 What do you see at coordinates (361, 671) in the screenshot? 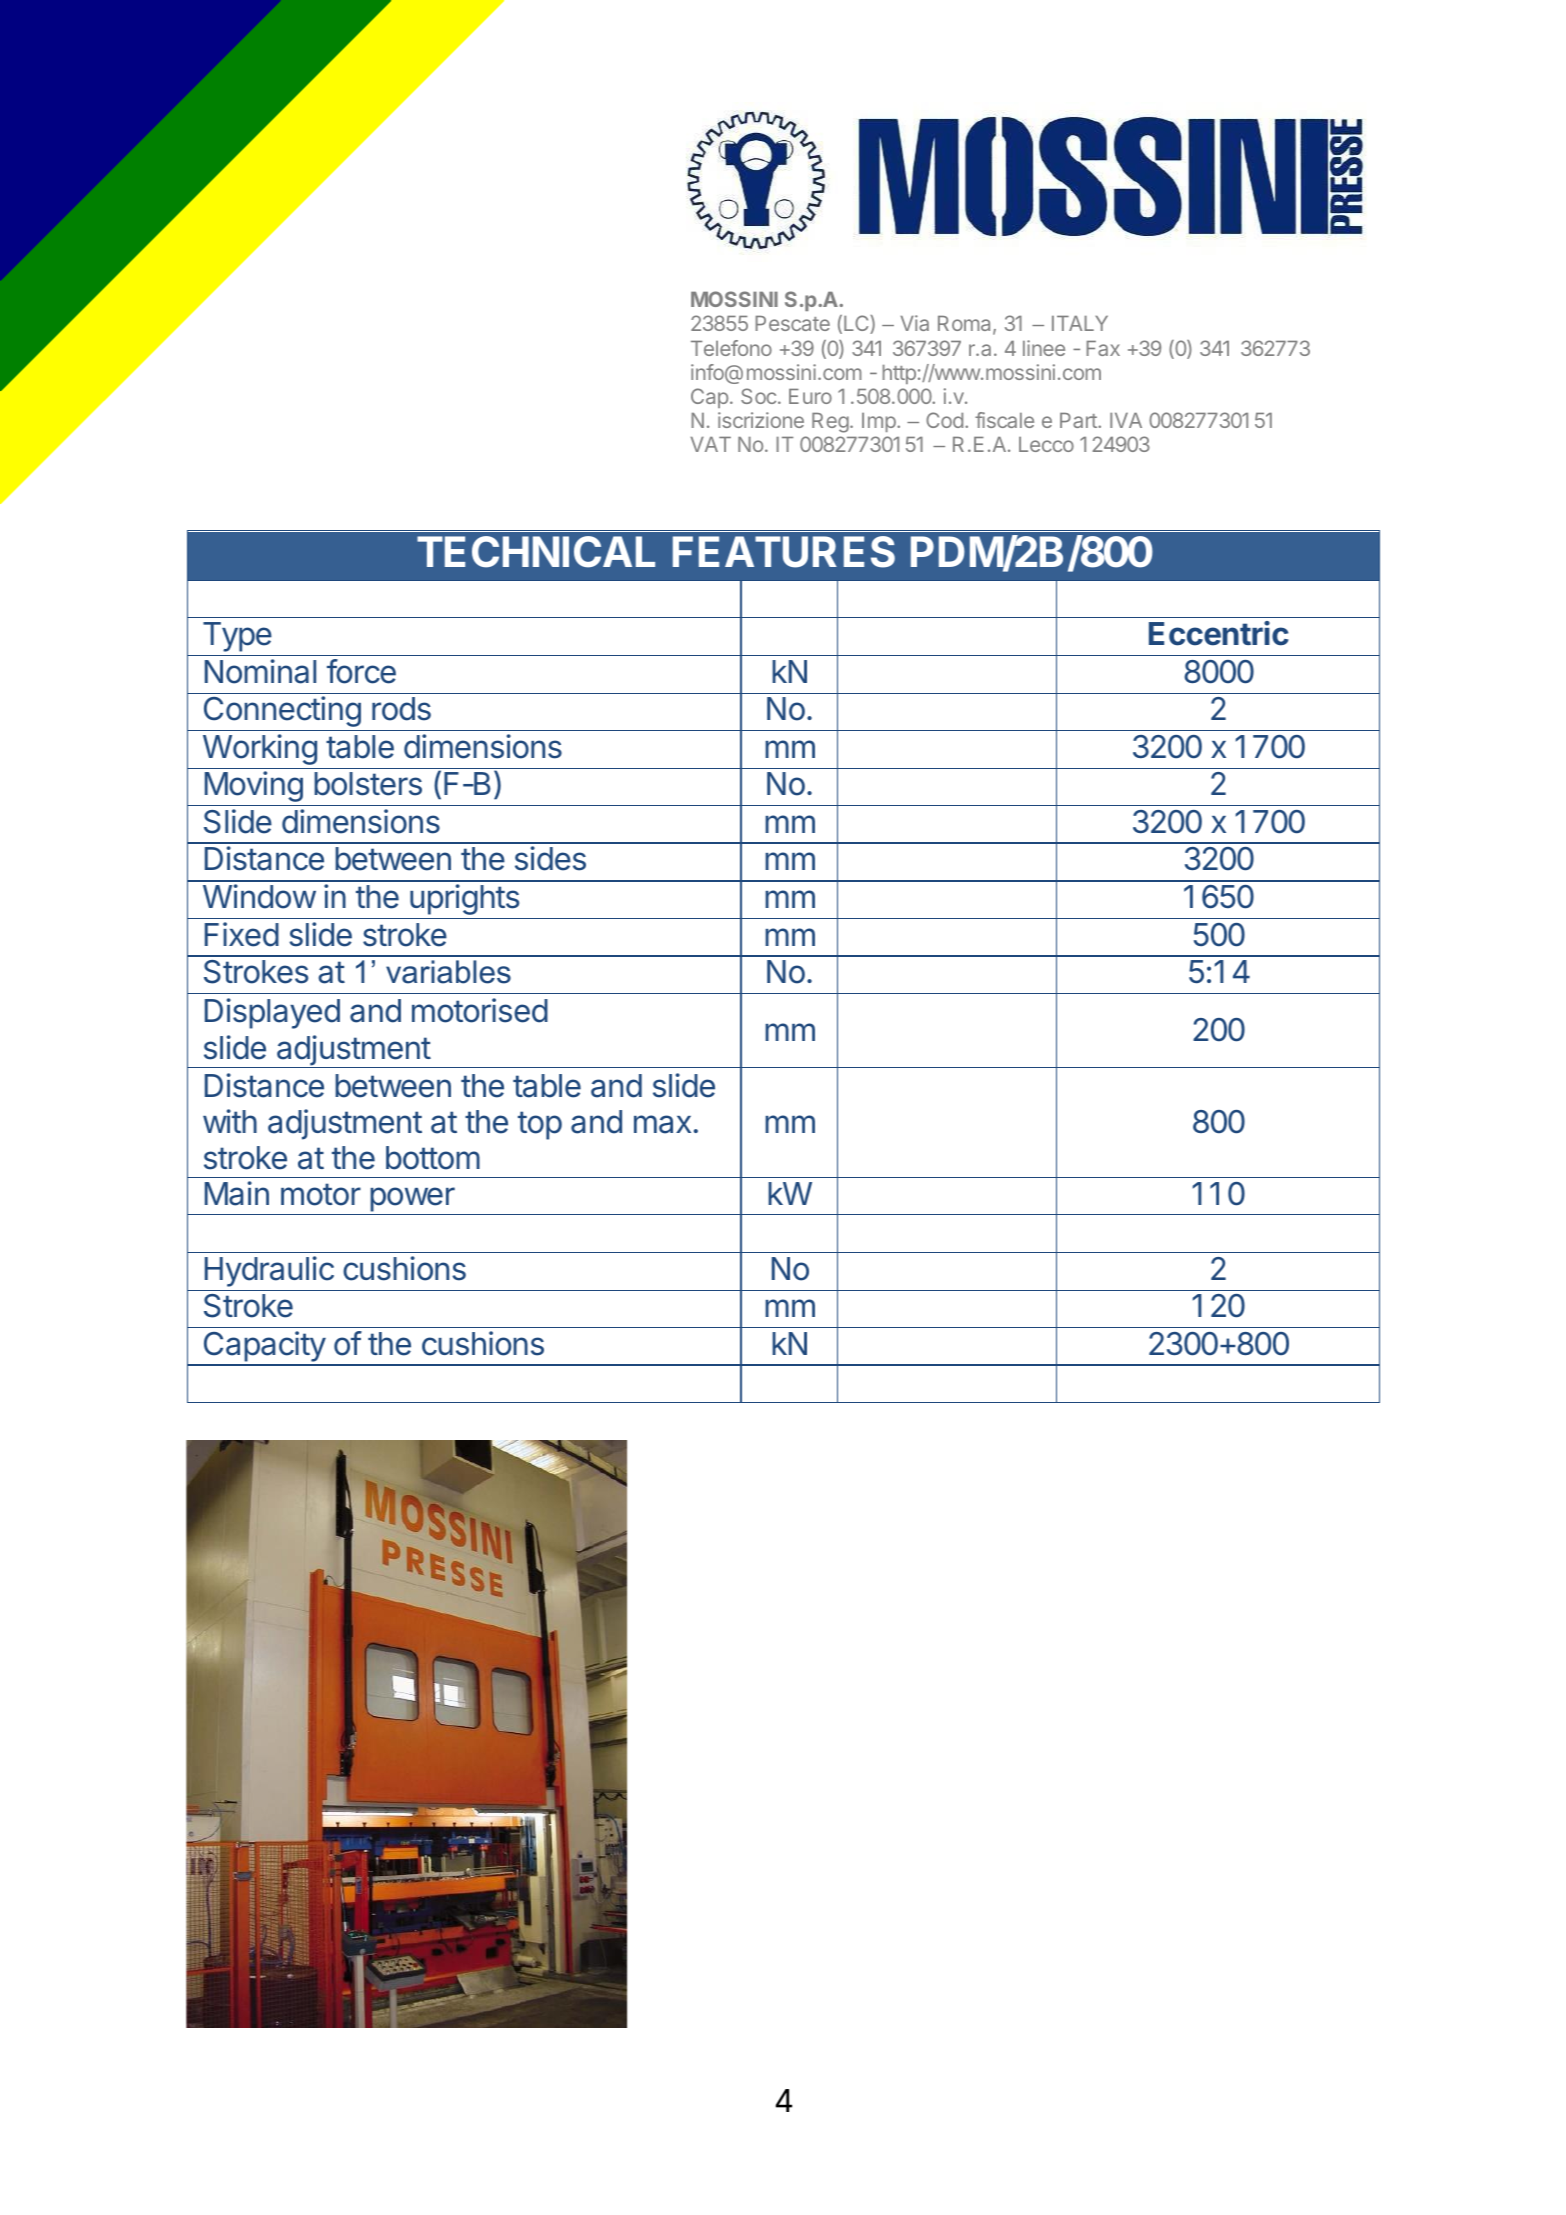
I see `force` at bounding box center [361, 671].
